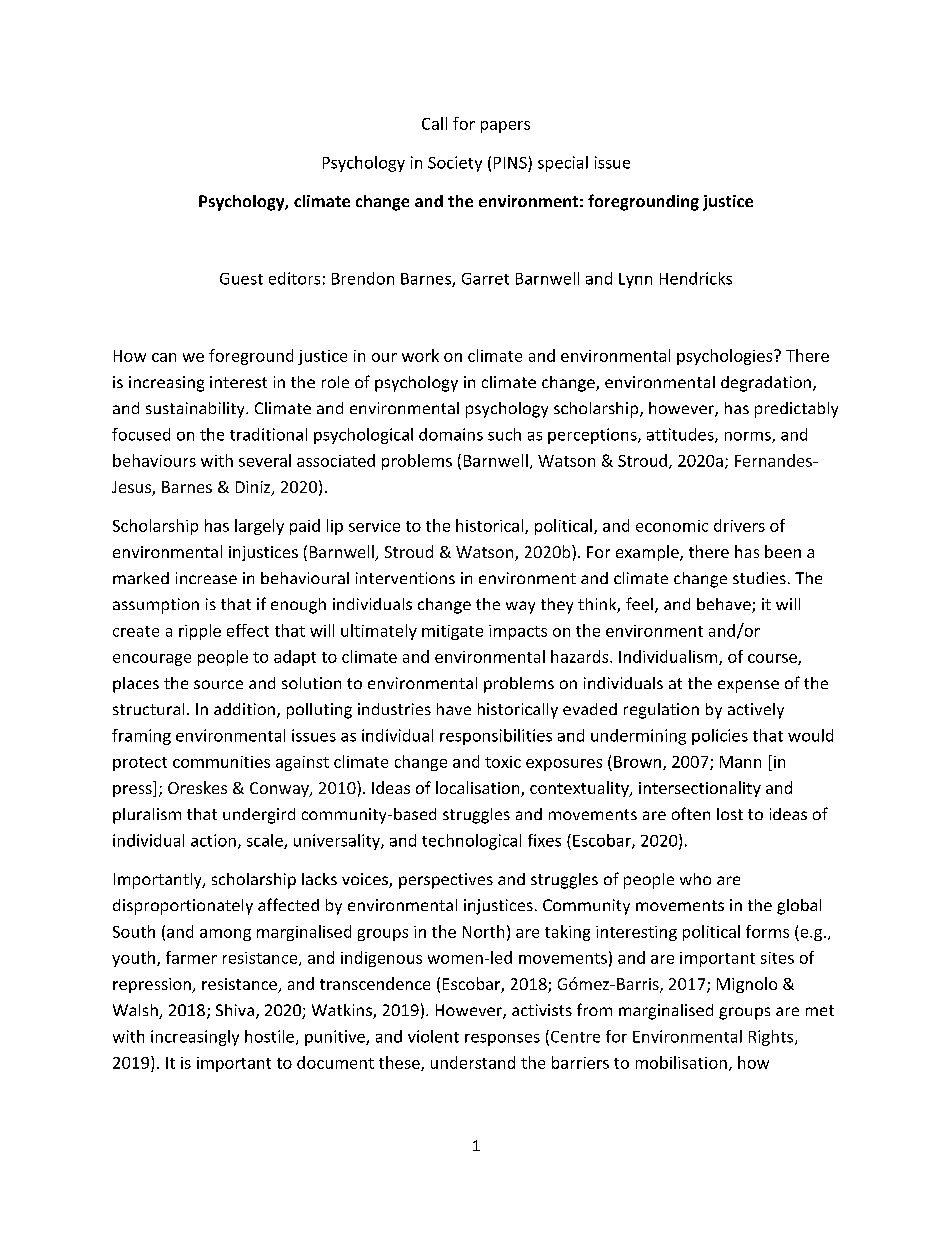 The height and width of the screenshot is (1233, 952). Describe the element at coordinates (235, 1010) in the screenshot. I see `Shiva` at that location.
